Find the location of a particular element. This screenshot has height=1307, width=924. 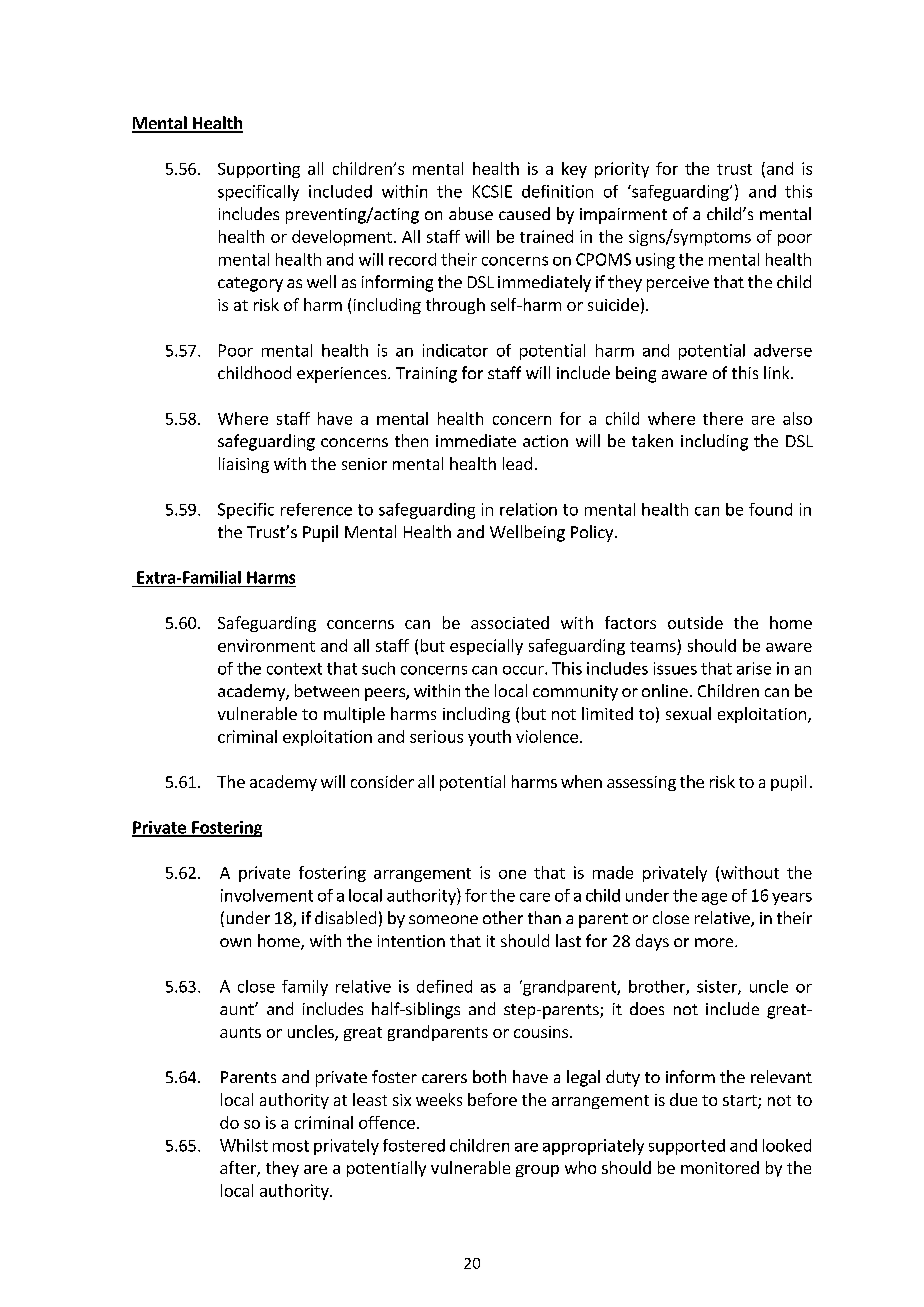

age is located at coordinates (714, 899).
